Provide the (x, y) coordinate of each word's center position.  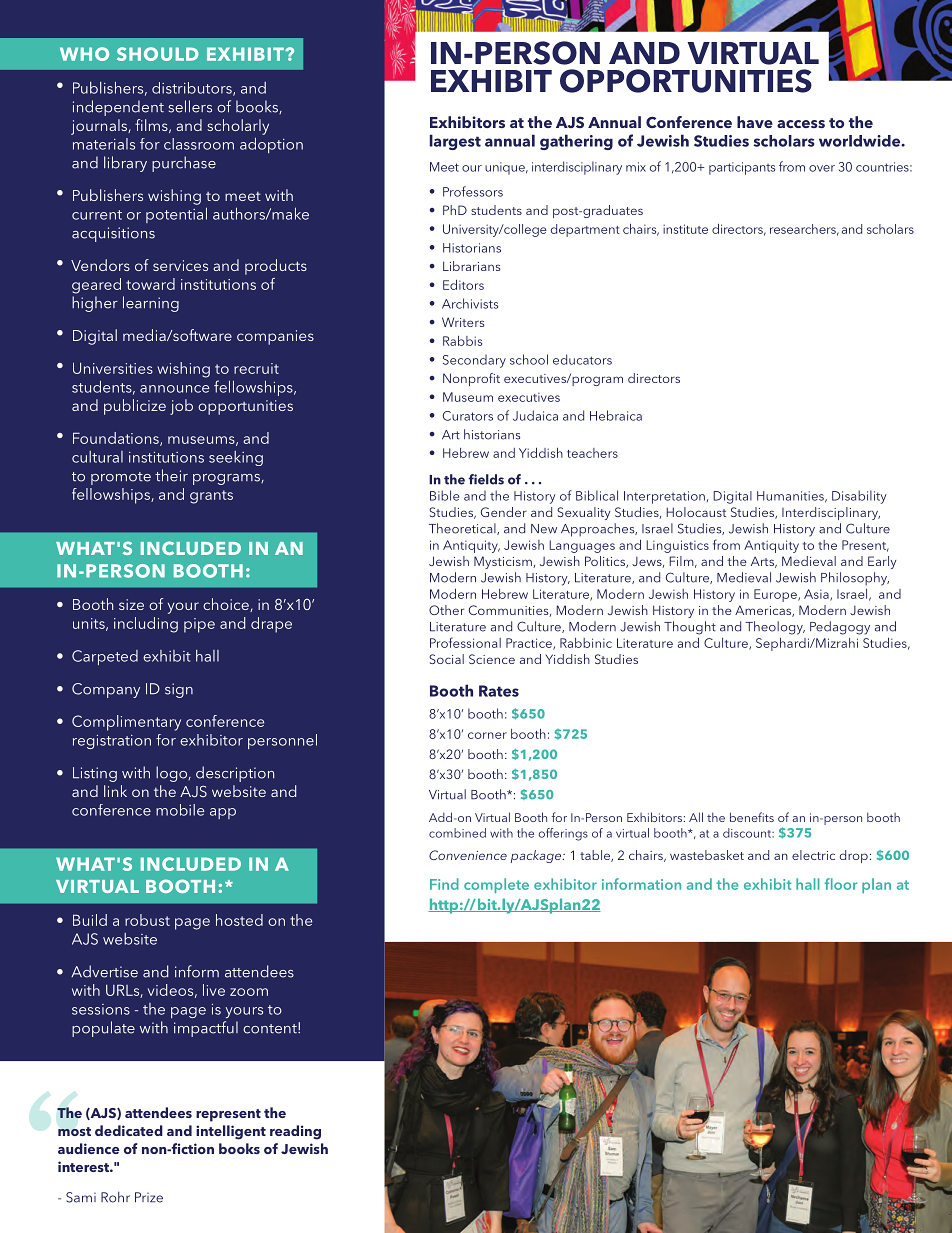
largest (455, 142)
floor (840, 884)
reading (295, 1132)
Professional (465, 642)
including (146, 625)
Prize (149, 1197)
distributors (193, 89)
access (801, 124)
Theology (775, 628)
